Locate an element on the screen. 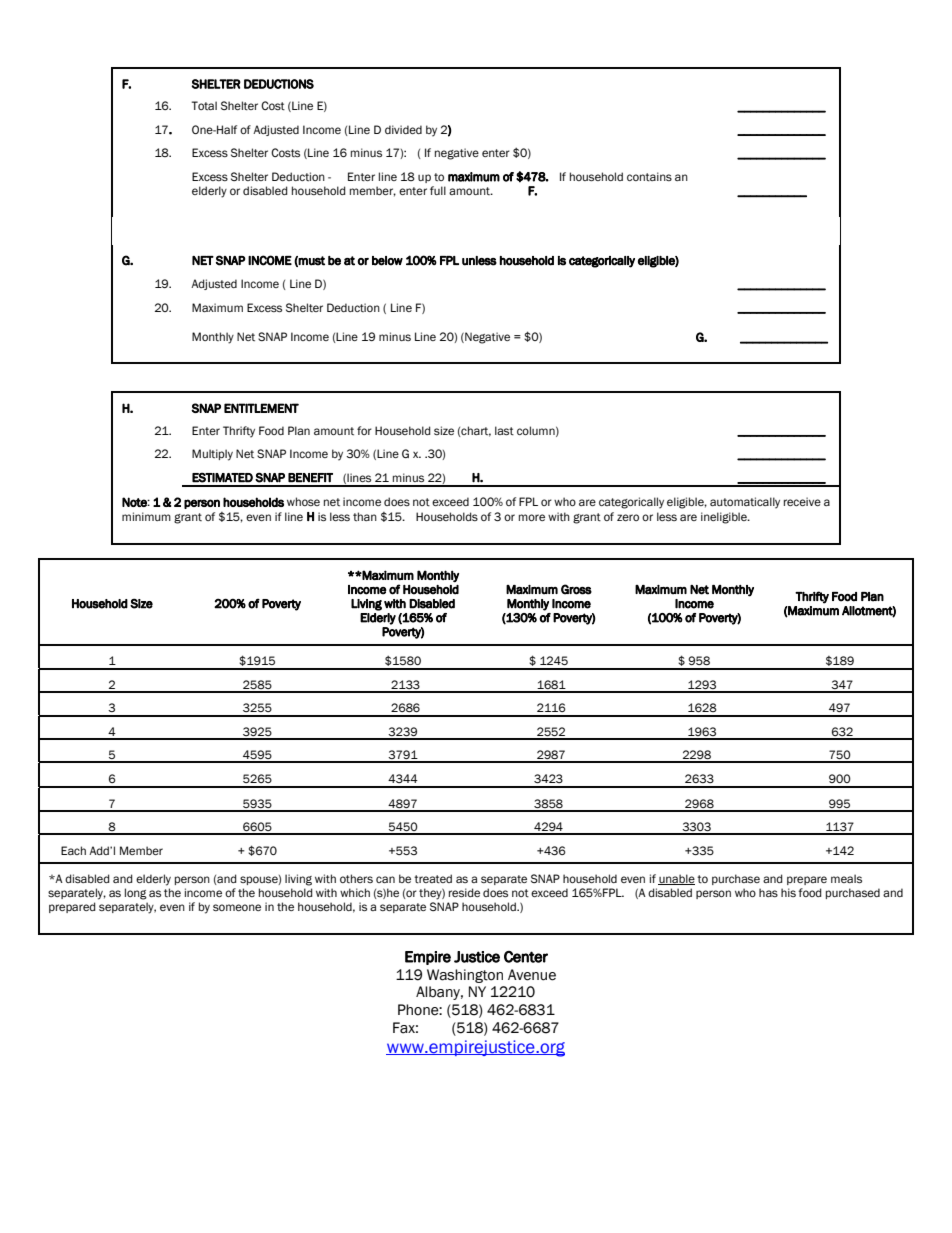 The height and width of the screenshot is (1233, 952). Gross is located at coordinates (576, 589).
